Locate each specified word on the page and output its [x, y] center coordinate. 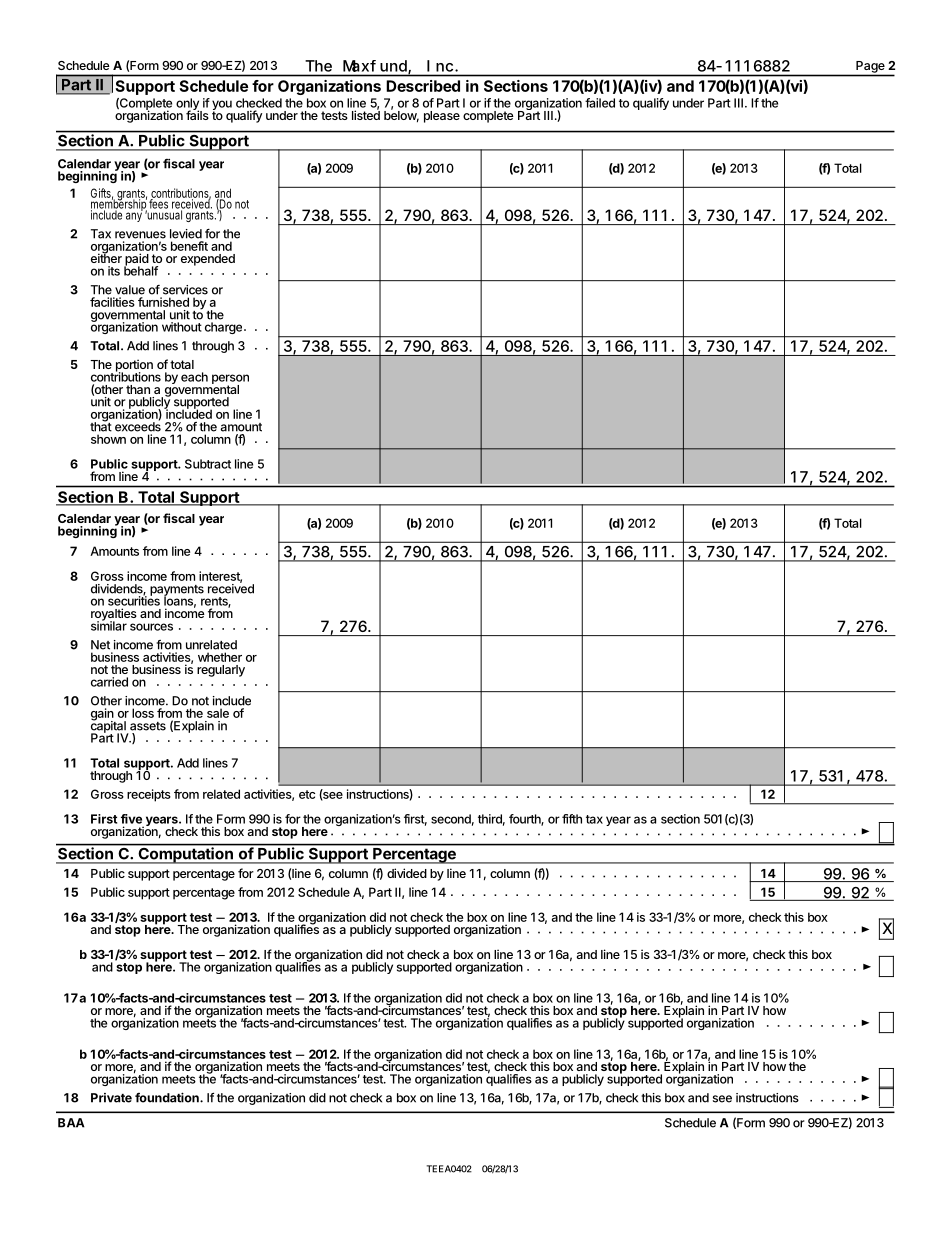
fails [197, 114]
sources [151, 627]
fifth [572, 819]
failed [600, 103]
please [442, 117]
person [230, 380]
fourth [525, 820]
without [182, 327]
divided [407, 873]
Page [870, 67]
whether [220, 657]
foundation [168, 1097]
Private [111, 1098]
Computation [185, 854]
